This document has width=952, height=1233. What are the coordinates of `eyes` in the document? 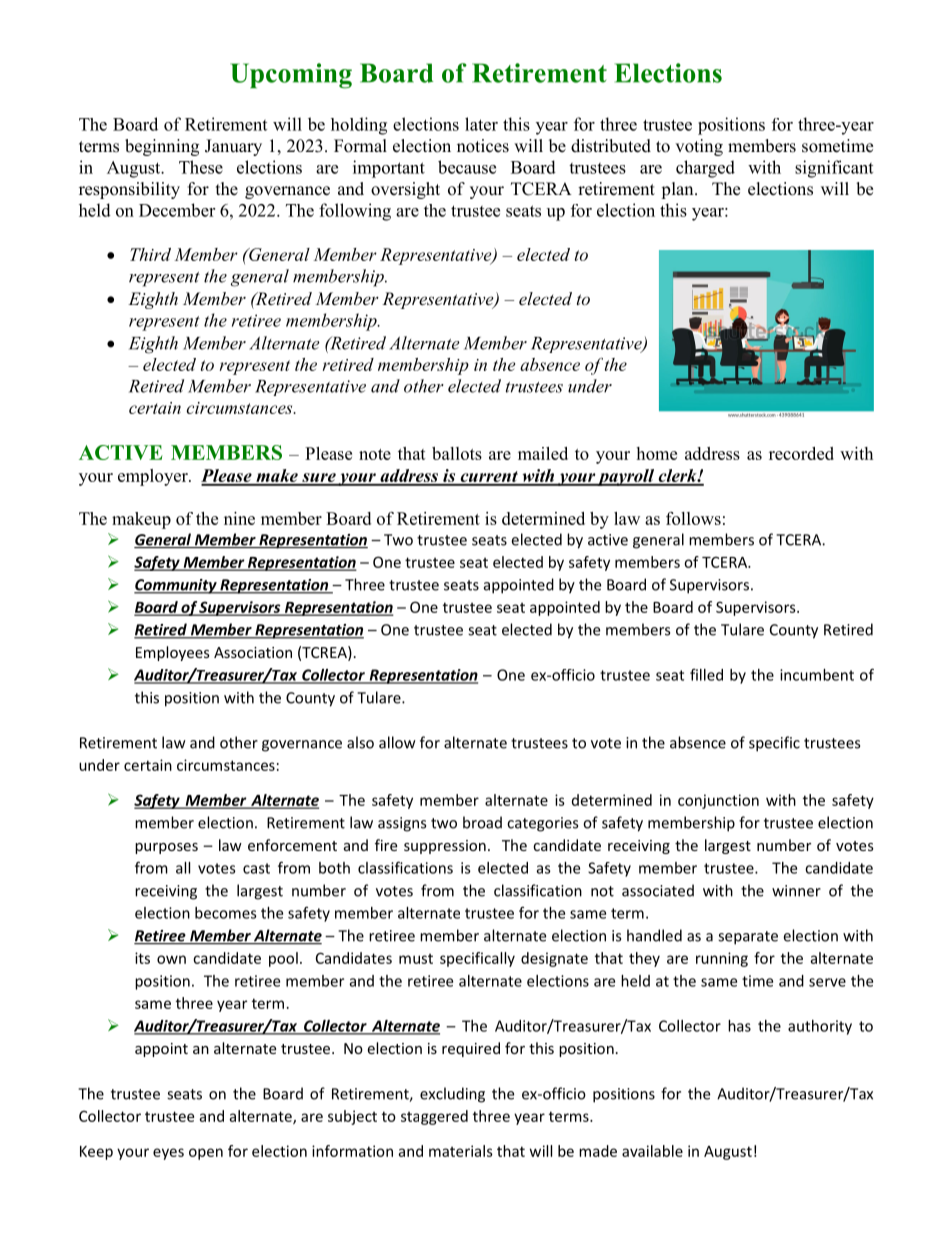 It's located at (168, 1154).
